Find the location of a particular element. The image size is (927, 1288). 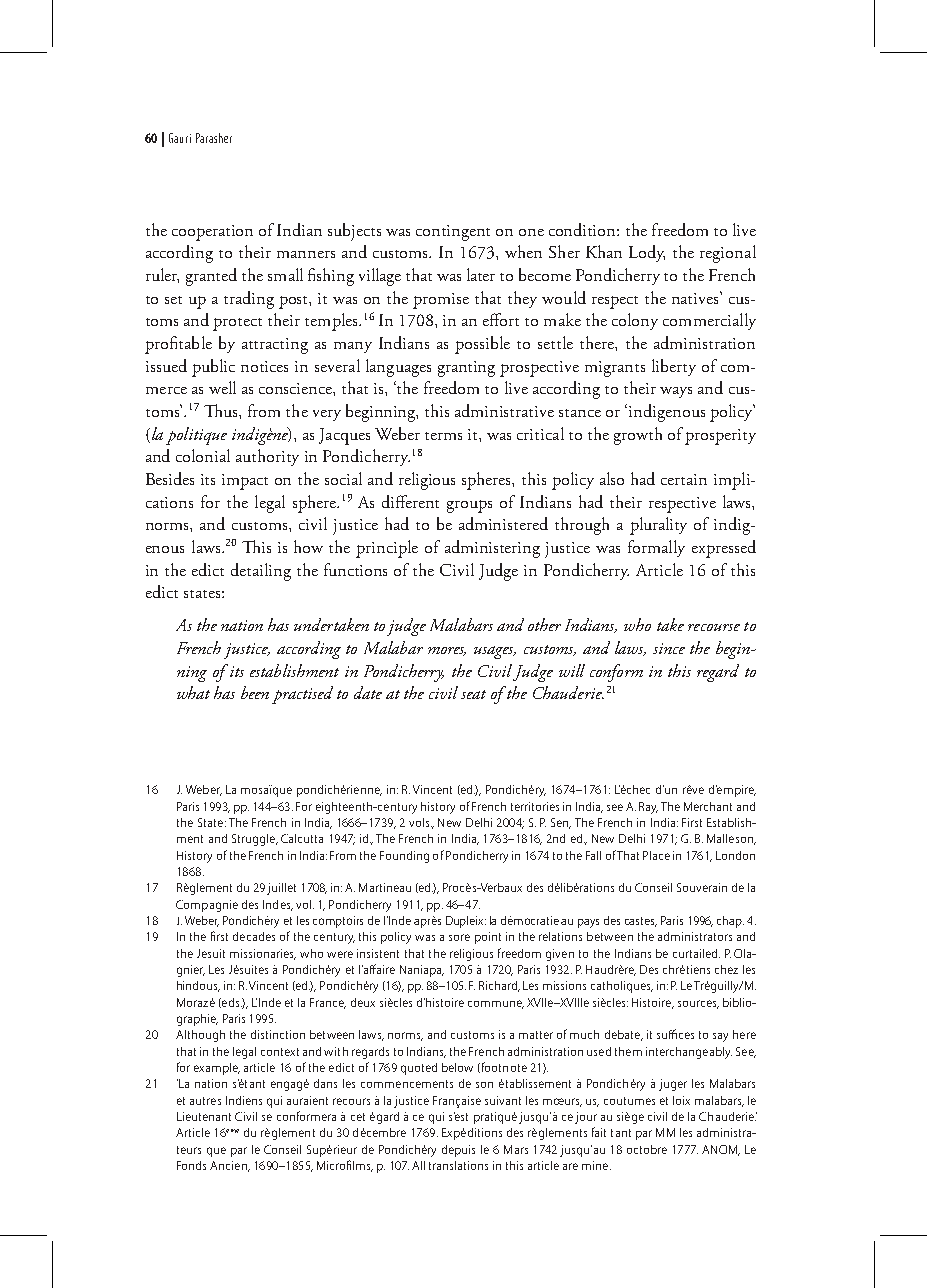

seat is located at coordinates (473, 694).
